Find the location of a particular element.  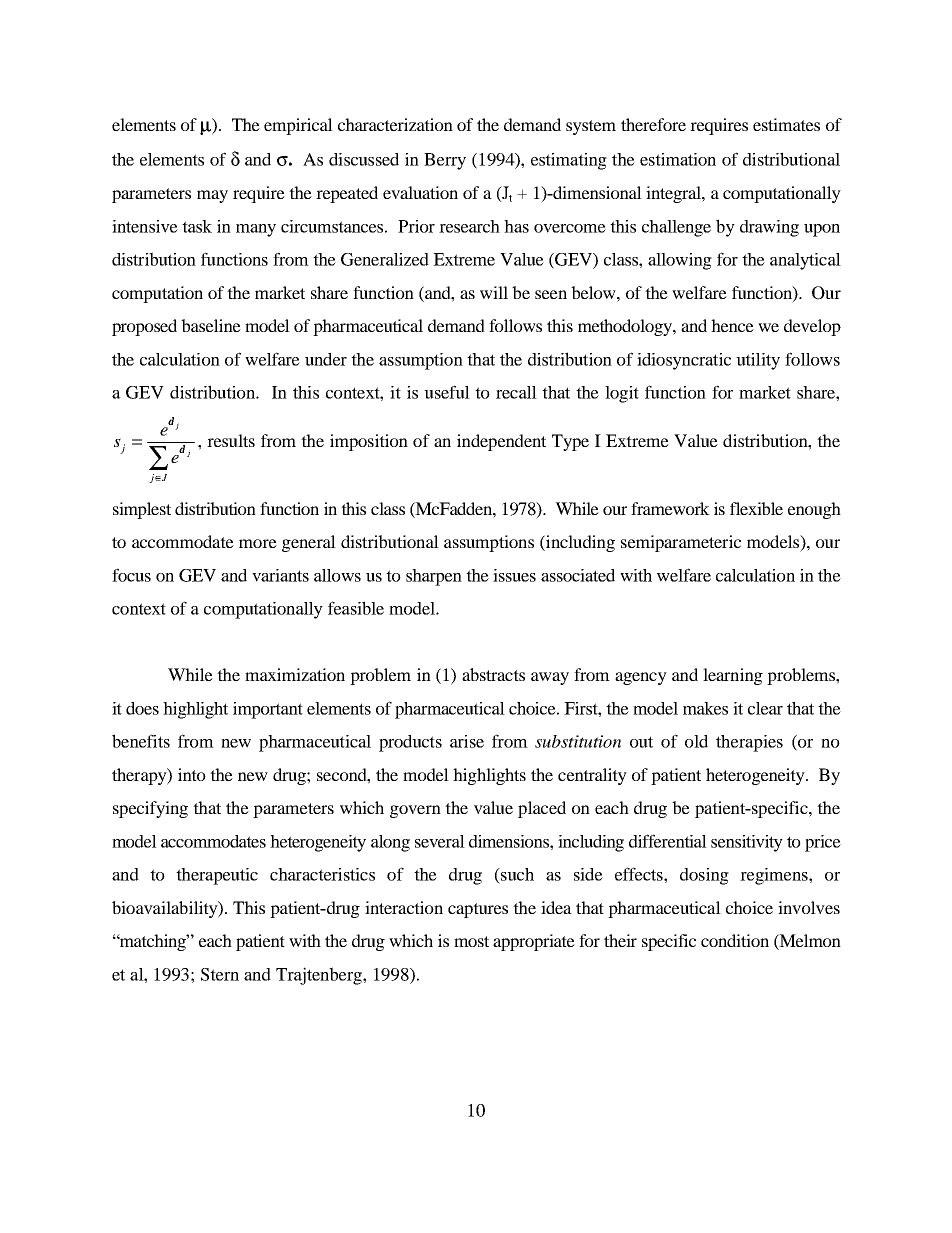

issues is located at coordinates (514, 575).
